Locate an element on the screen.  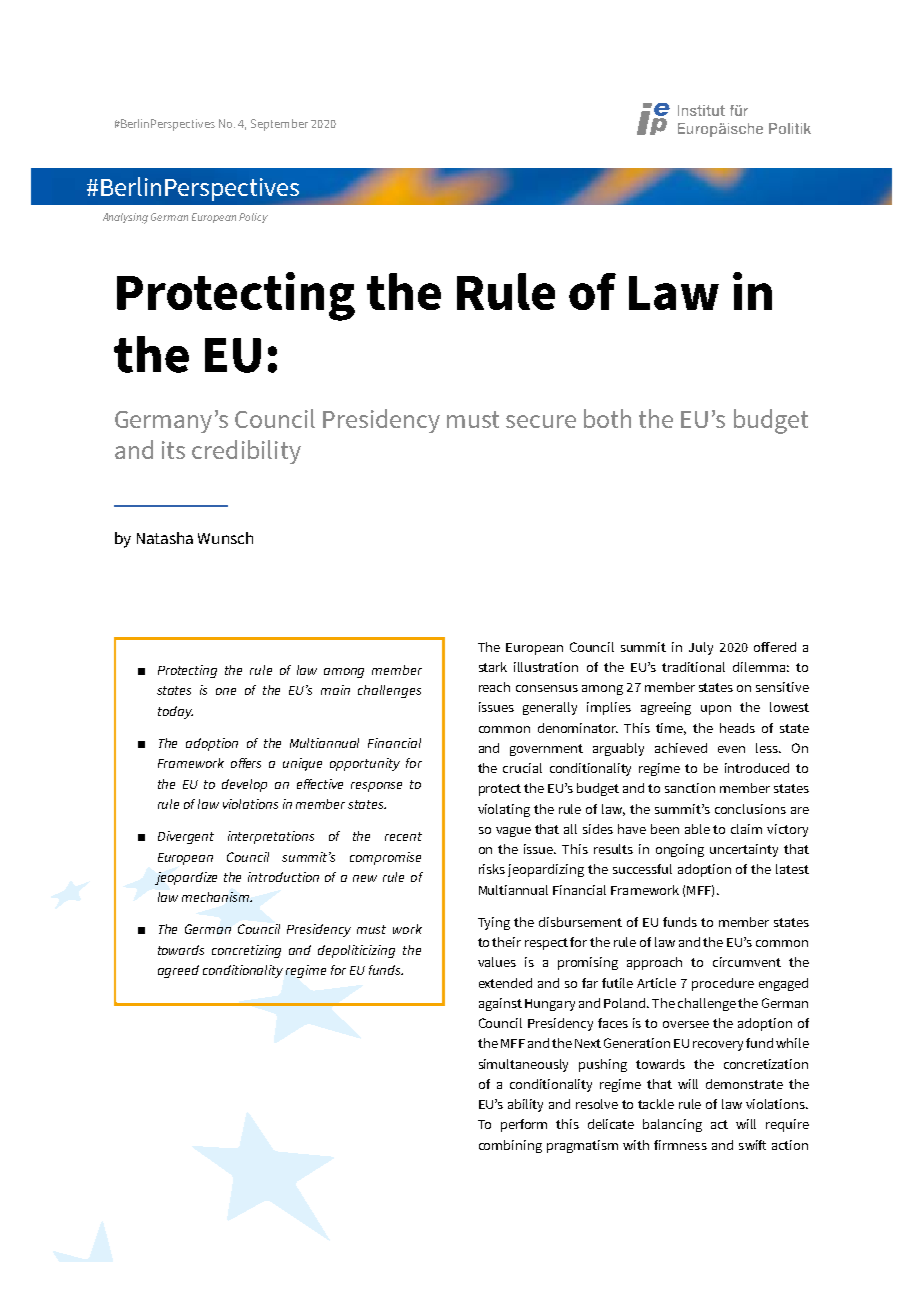
develop is located at coordinates (244, 785).
